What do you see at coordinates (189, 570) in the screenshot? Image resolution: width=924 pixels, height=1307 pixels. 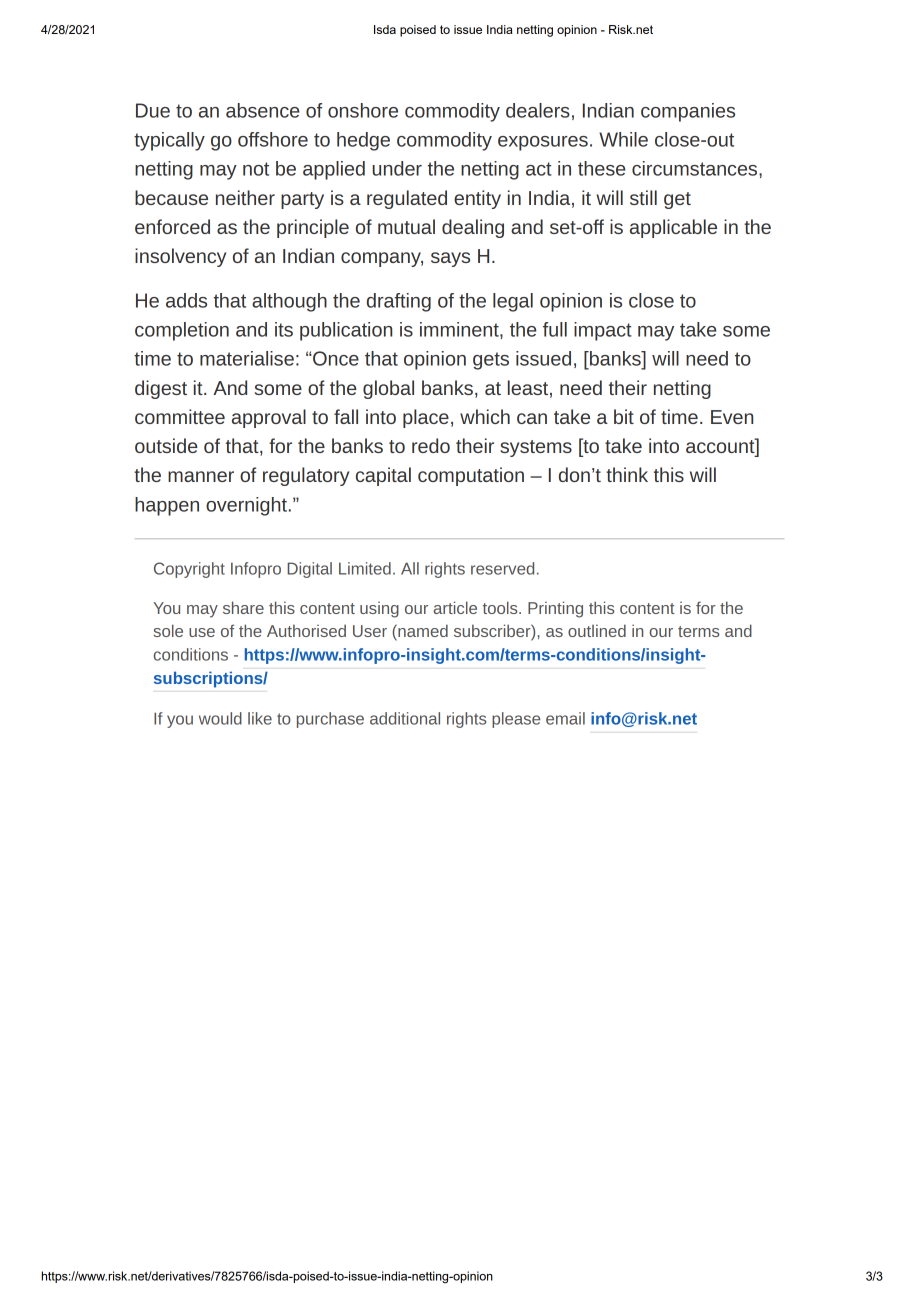 I see `Copyright` at bounding box center [189, 570].
